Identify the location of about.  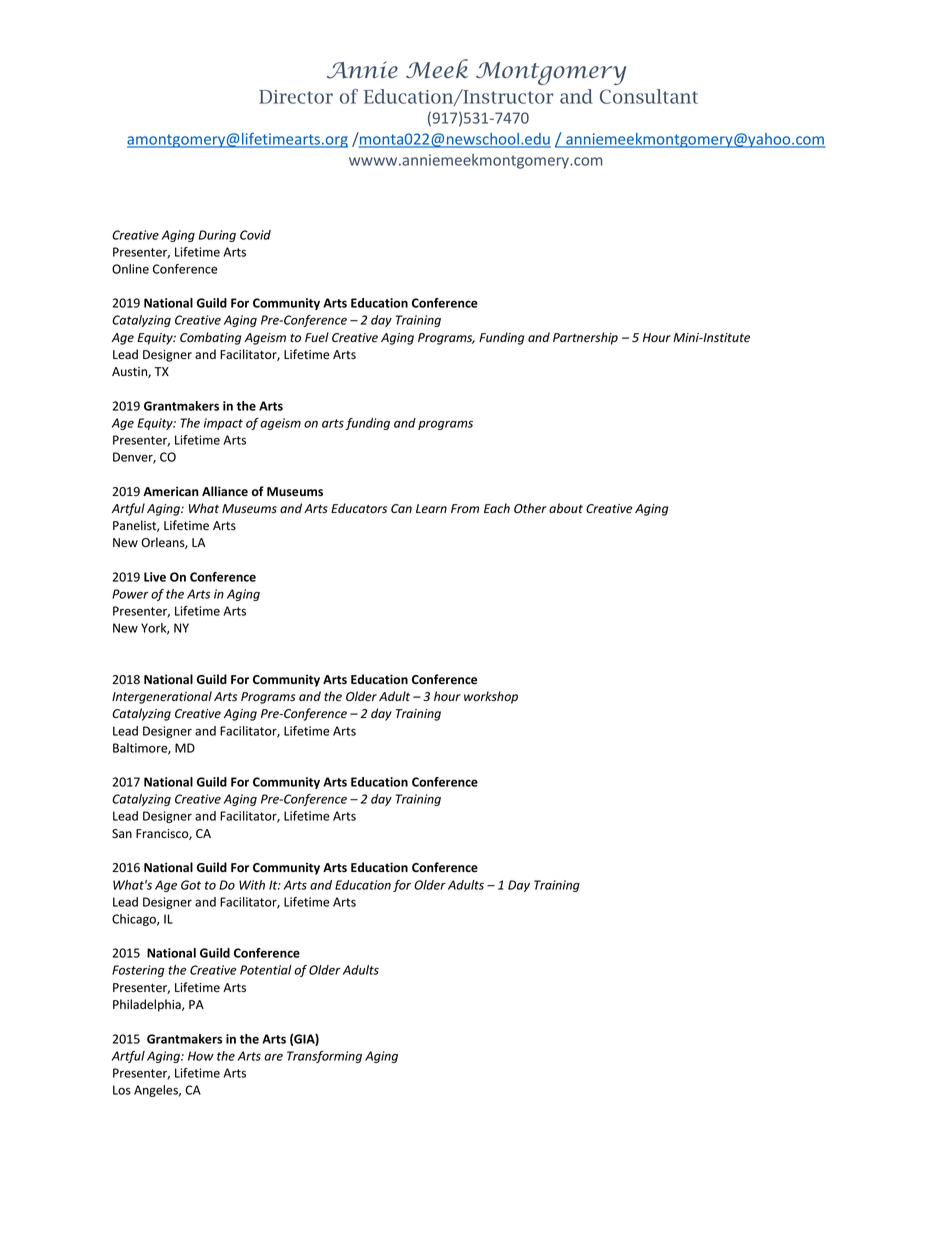
(566, 508).
